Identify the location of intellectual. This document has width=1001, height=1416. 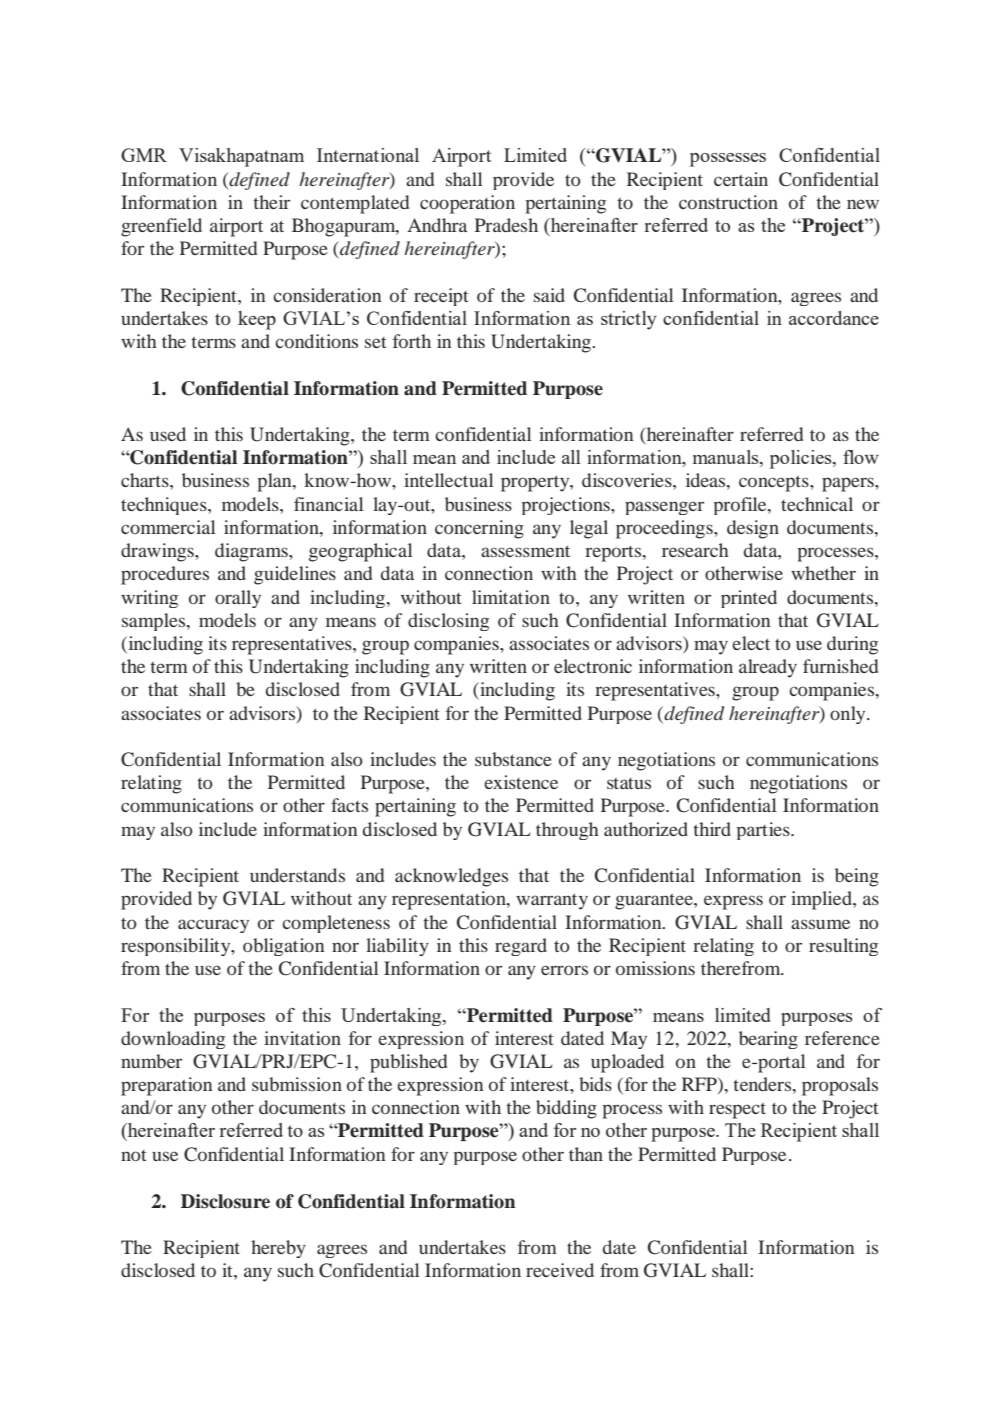
(448, 480).
